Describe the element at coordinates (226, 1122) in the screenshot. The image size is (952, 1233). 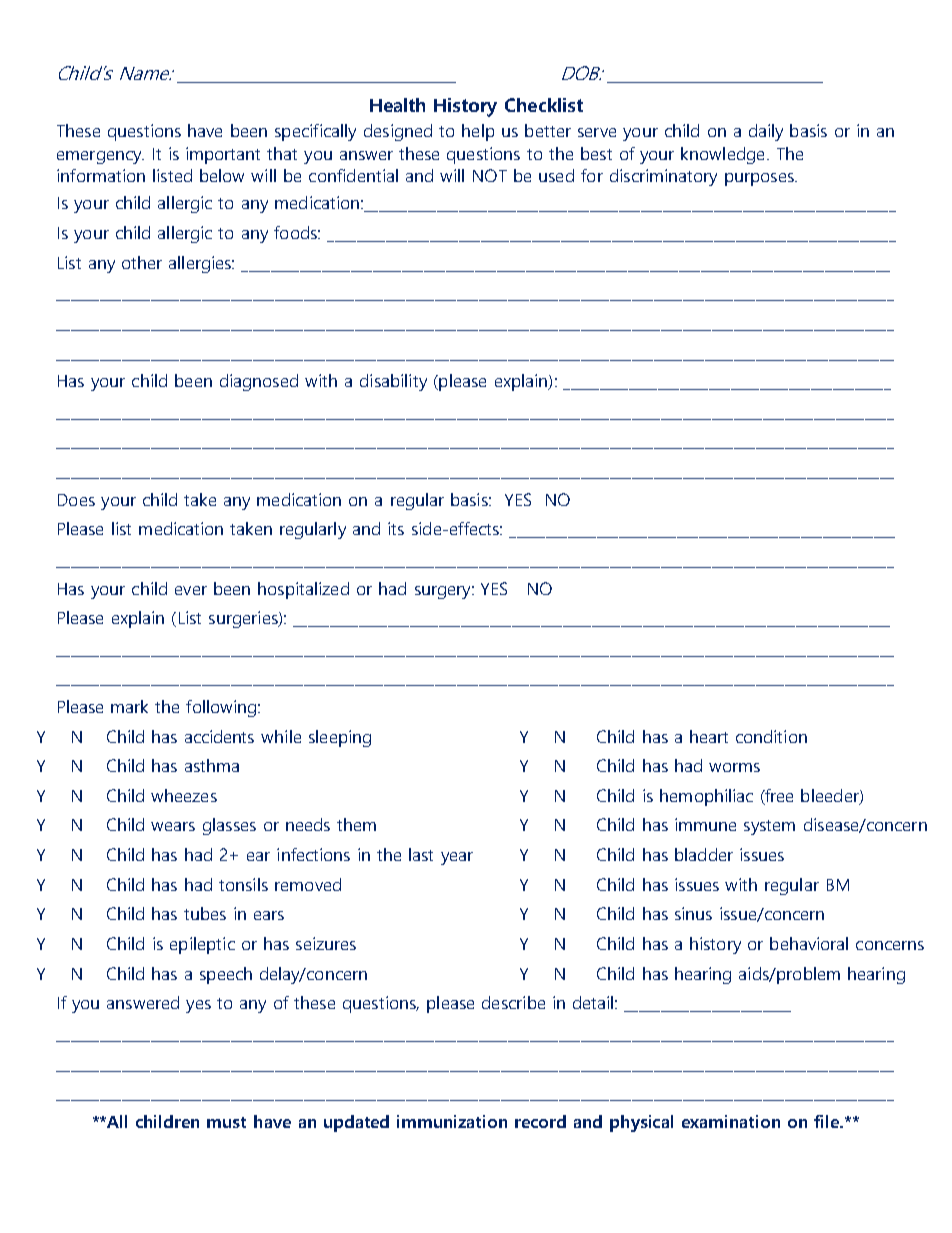
I see `must` at that location.
